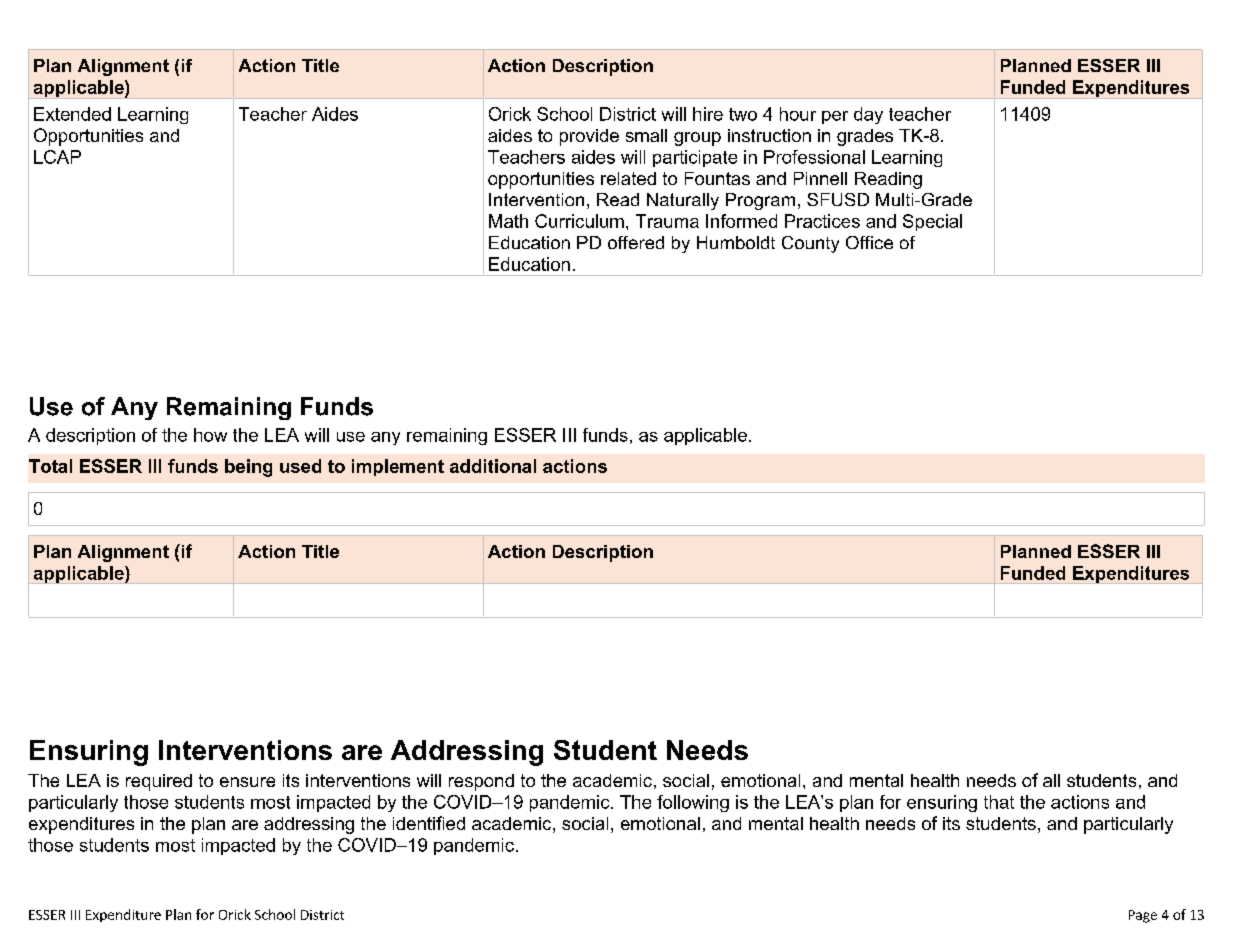 This screenshot has height=952, width=1233. I want to click on required, so click(159, 782).
